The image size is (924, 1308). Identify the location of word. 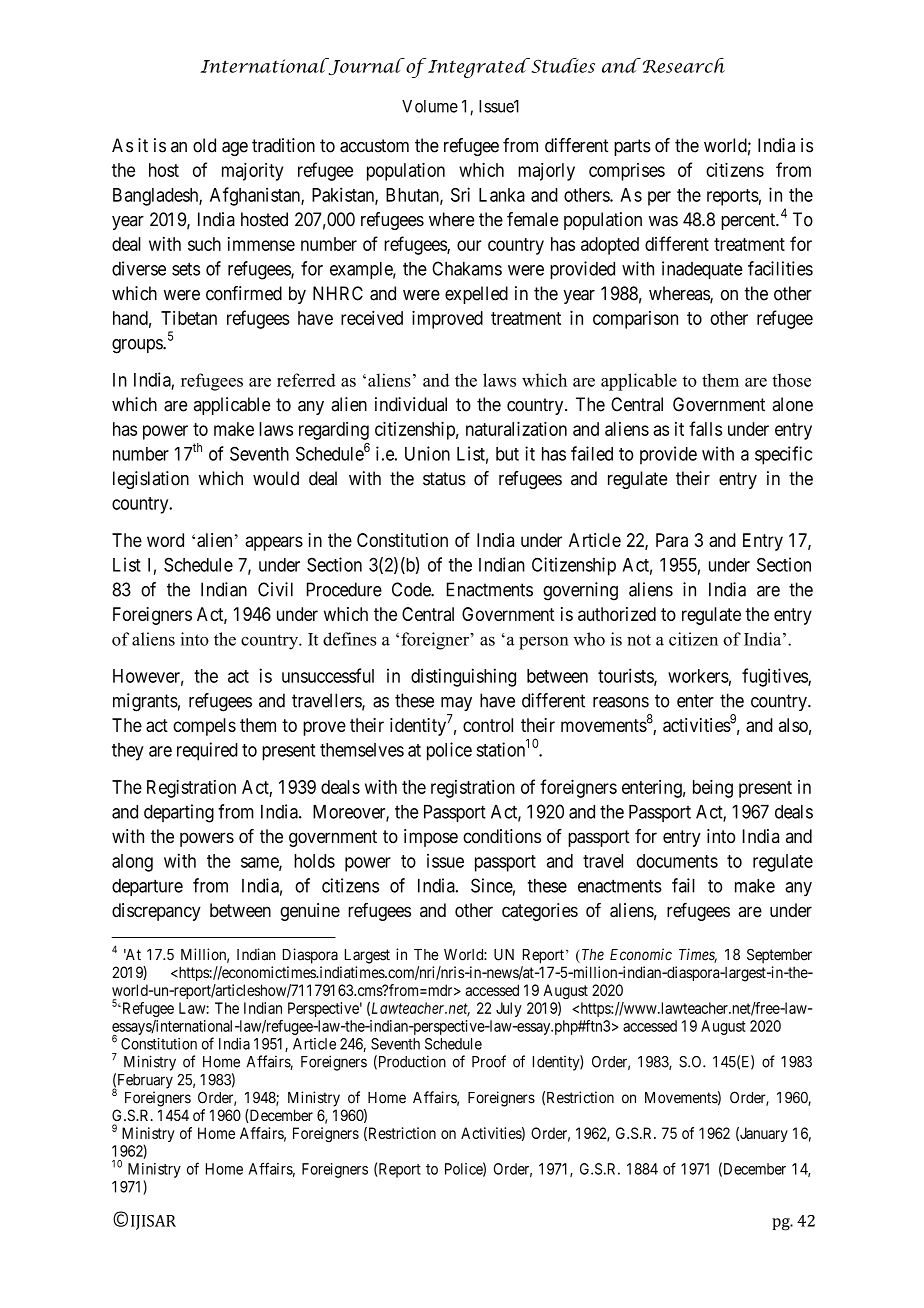
(165, 540).
